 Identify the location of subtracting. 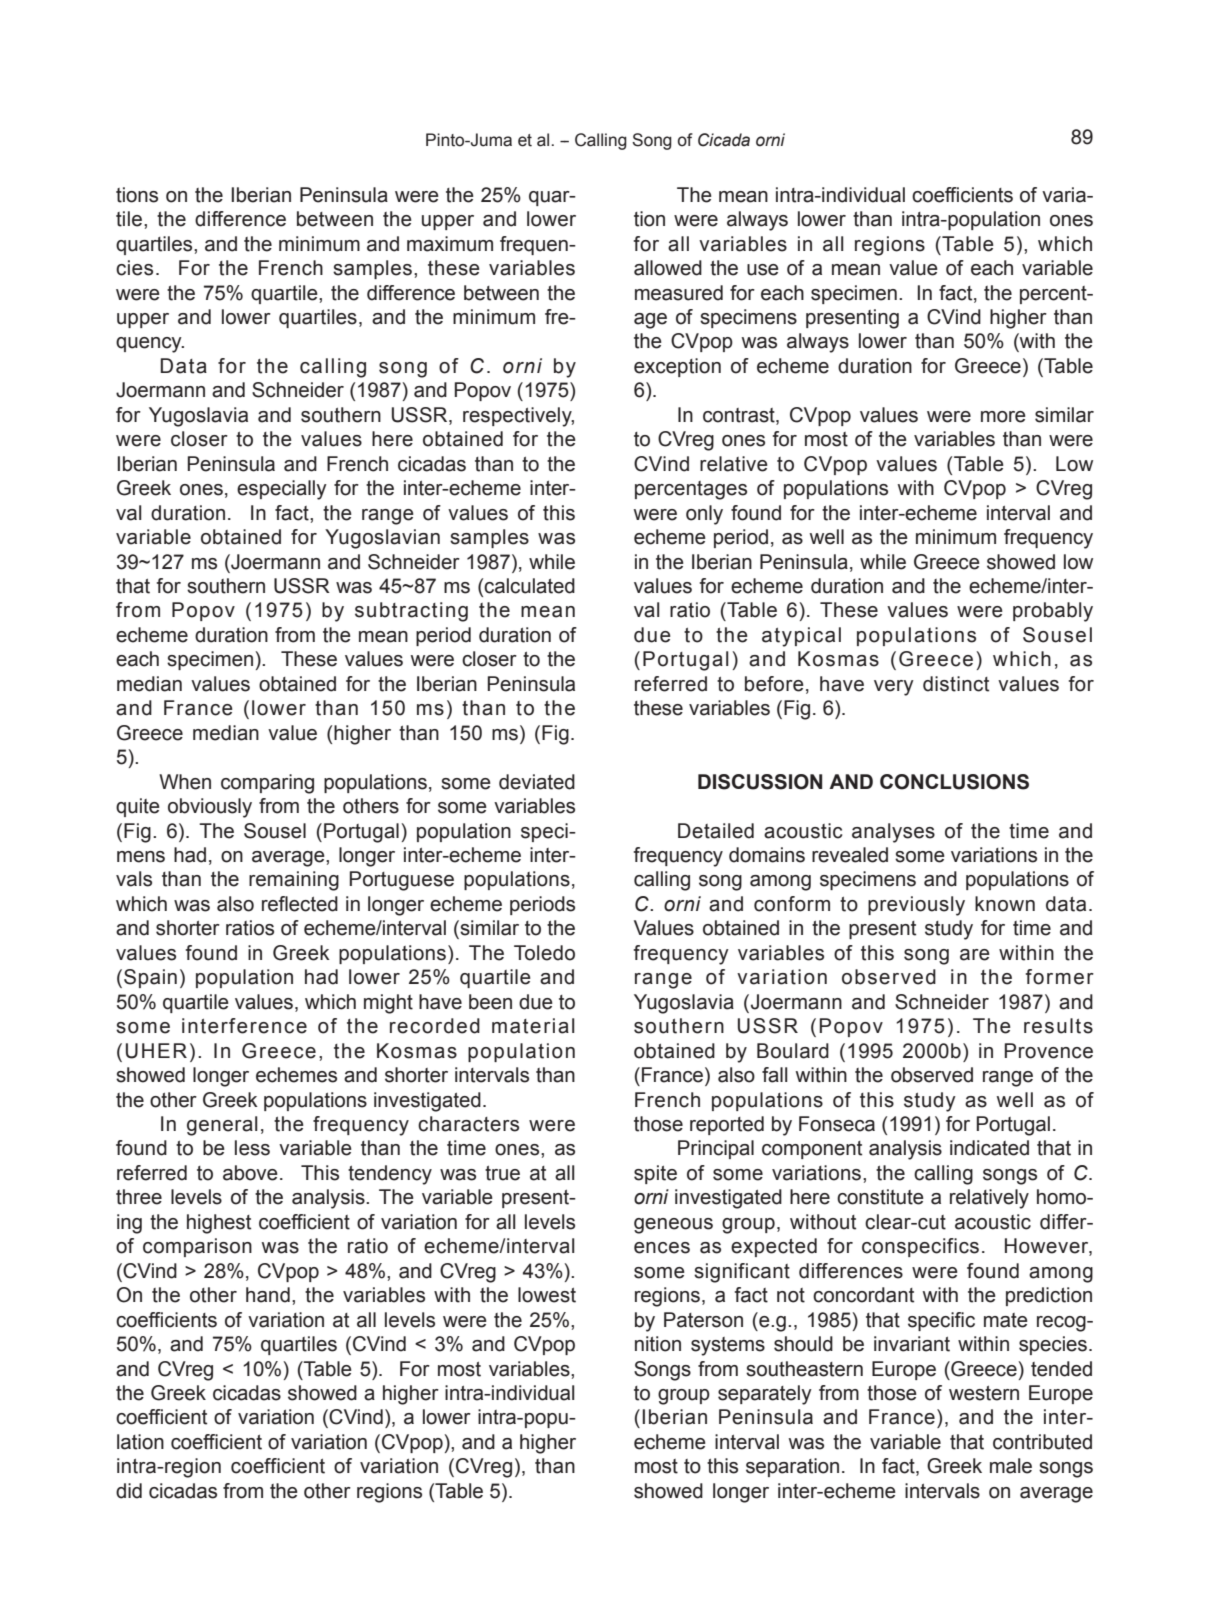
(411, 612).
